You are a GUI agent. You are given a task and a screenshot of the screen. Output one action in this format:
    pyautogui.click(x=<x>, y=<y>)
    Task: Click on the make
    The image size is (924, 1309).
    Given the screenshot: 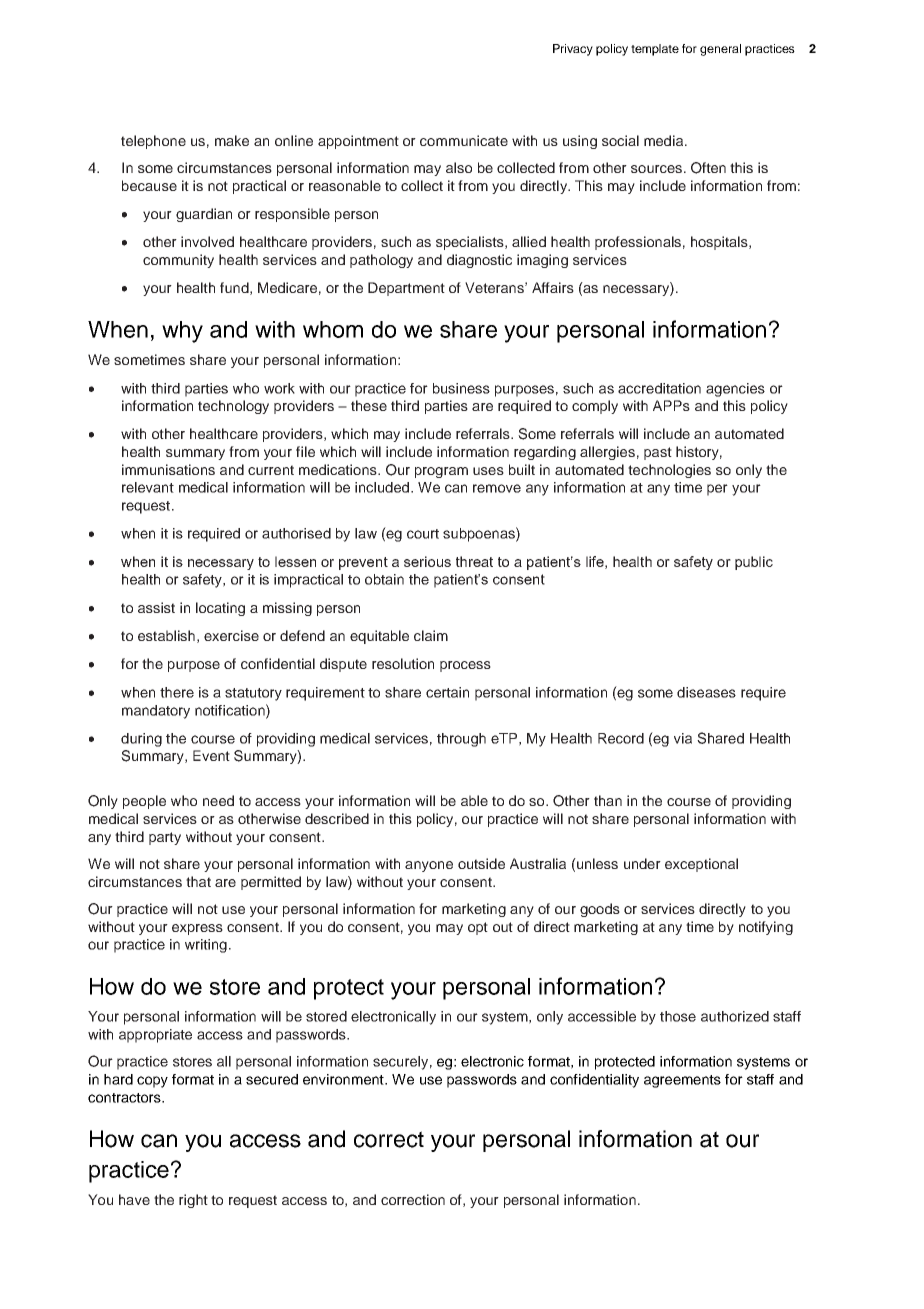 What is the action you would take?
    pyautogui.click(x=232, y=140)
